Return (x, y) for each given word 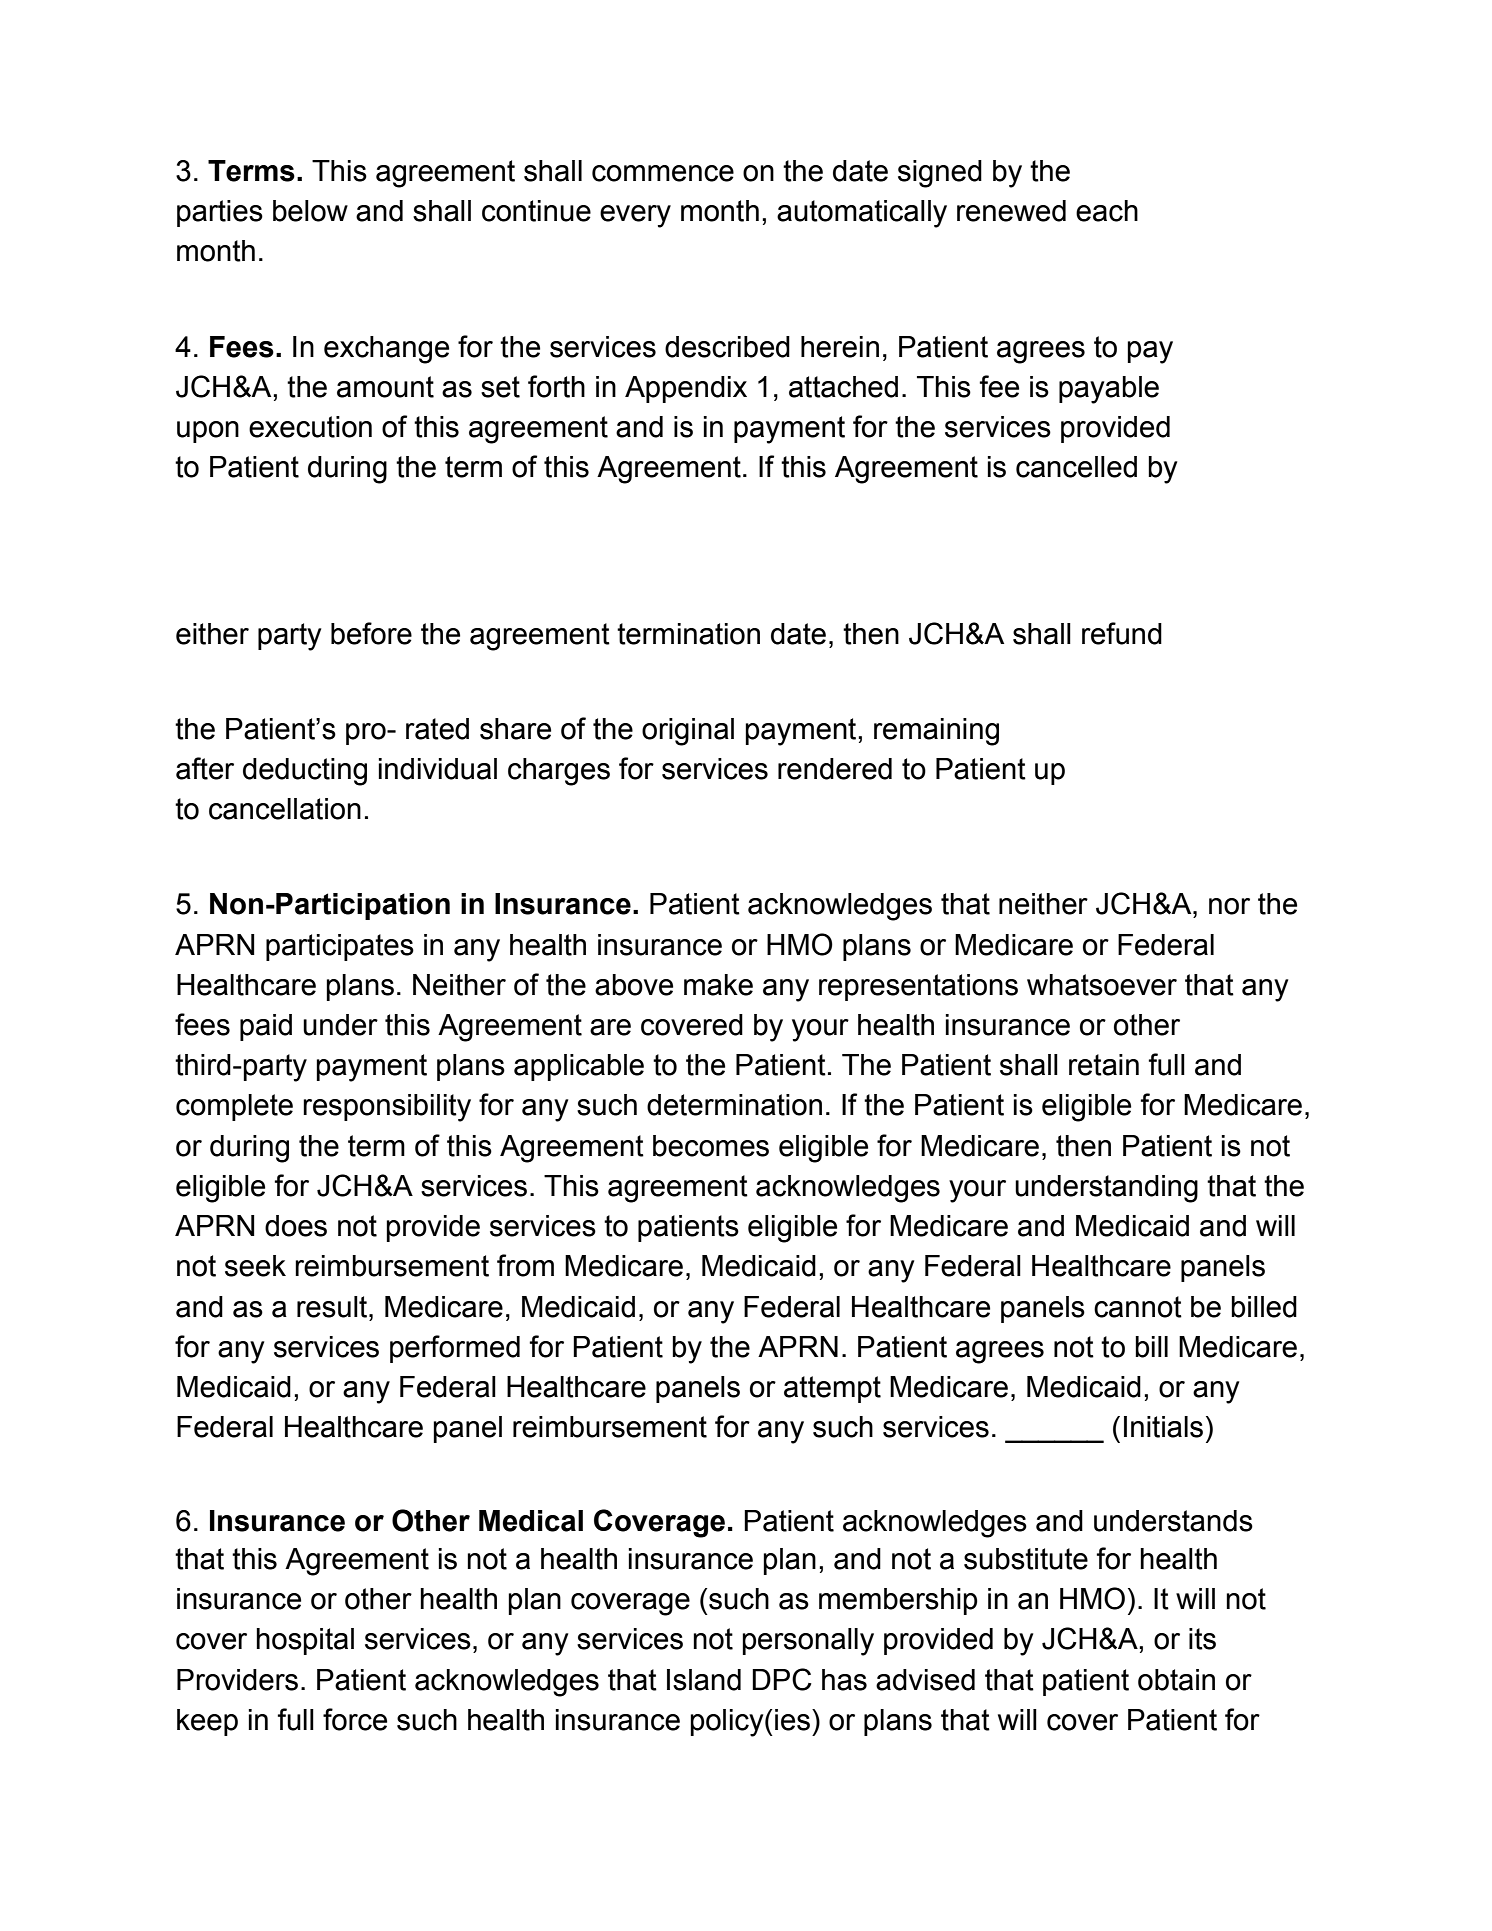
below (310, 211)
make (718, 985)
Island (704, 1680)
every (635, 216)
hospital (305, 1641)
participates (340, 947)
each (1107, 211)
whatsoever (1102, 985)
